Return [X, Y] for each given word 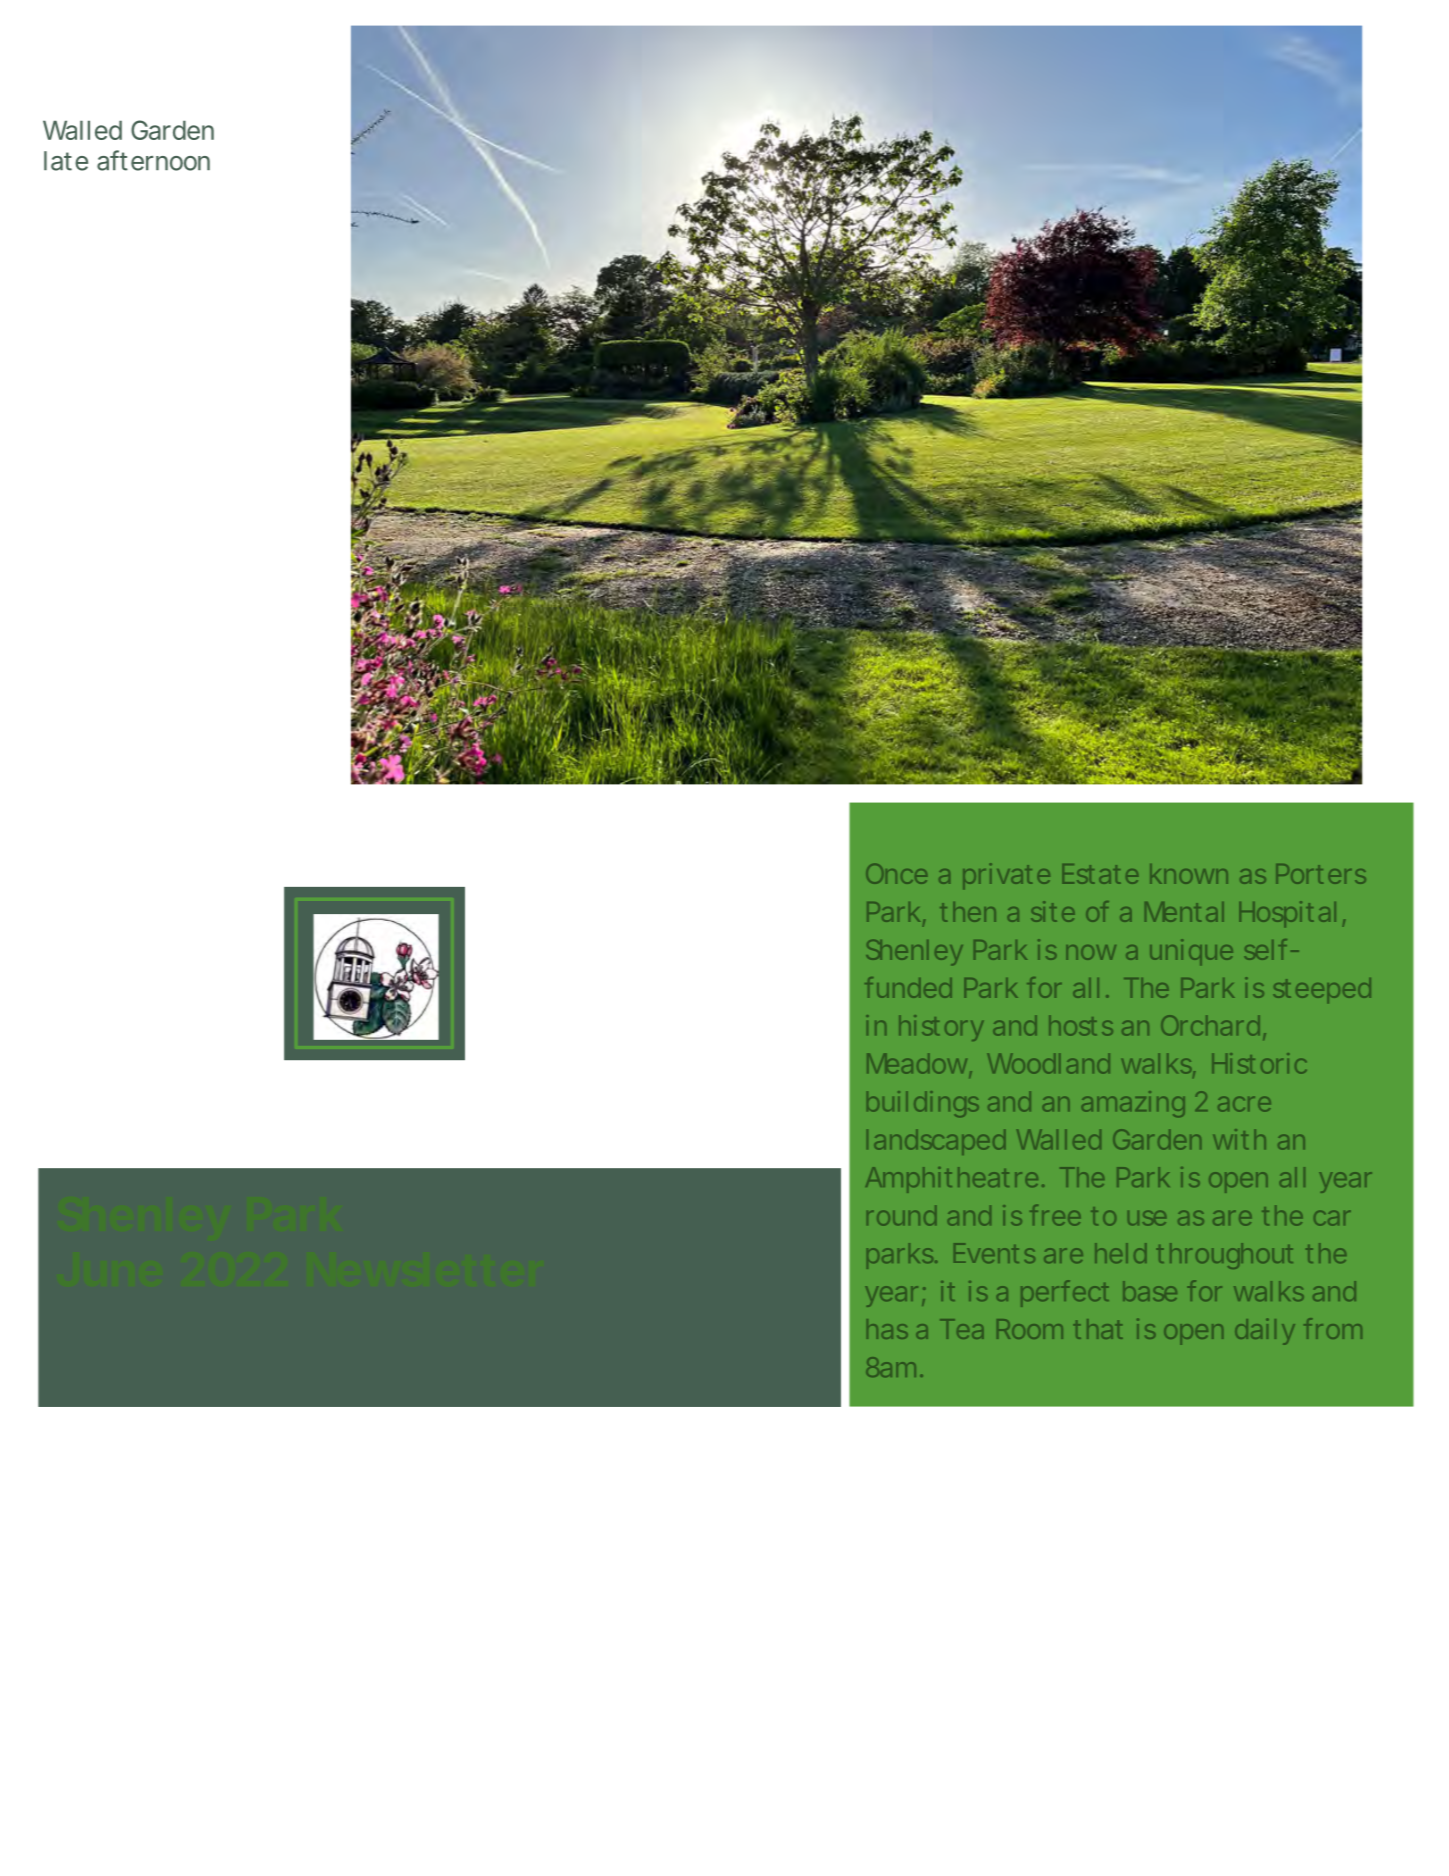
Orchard [1210, 1025]
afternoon [153, 160]
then [968, 912]
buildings [923, 1104]
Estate [1100, 874]
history [941, 1028]
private [1006, 876]
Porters [1321, 874]
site [1053, 911]
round [901, 1216]
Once [896, 874]
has [887, 1329]
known [1189, 874]
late [66, 161]
